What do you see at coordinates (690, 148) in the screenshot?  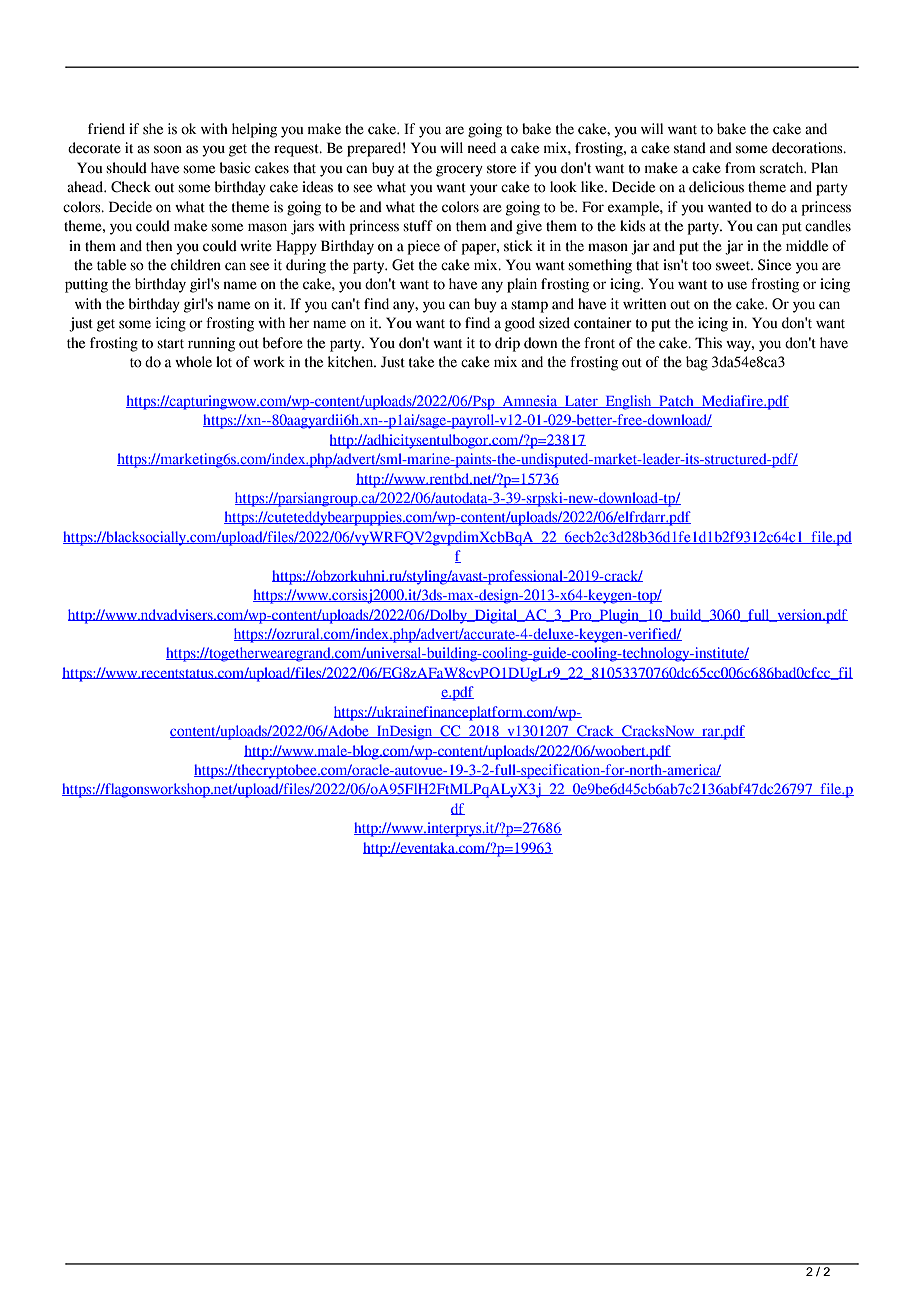 I see `stand` at bounding box center [690, 148].
